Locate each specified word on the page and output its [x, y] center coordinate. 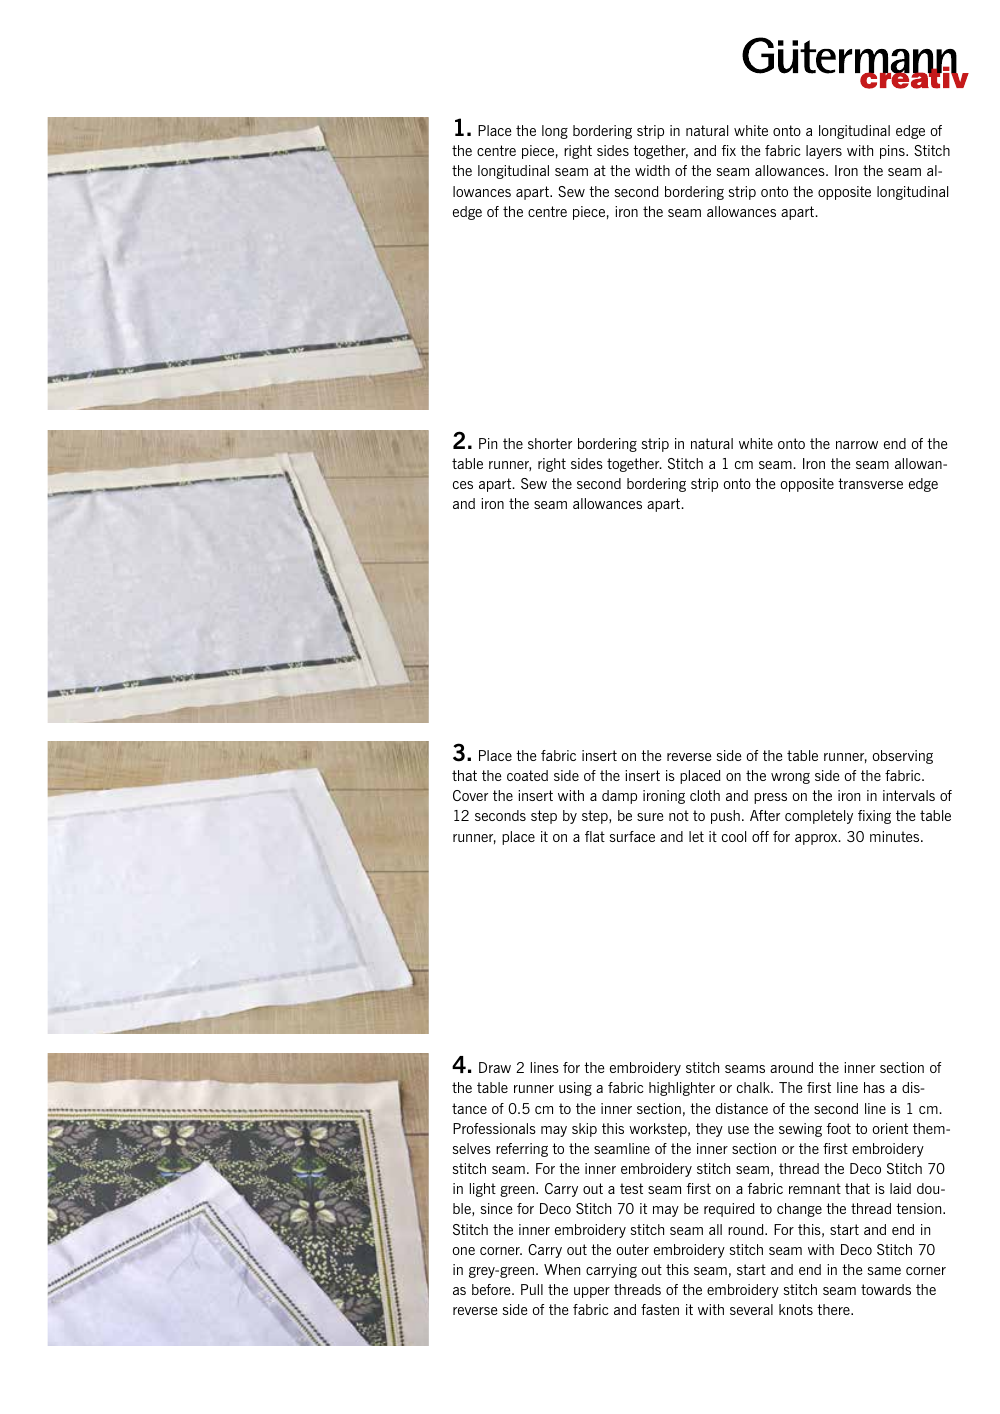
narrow [857, 445]
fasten [660, 1309]
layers [824, 152]
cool [734, 836]
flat [595, 836]
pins [893, 152]
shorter [550, 443]
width [652, 170]
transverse [870, 483]
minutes [896, 836]
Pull [532, 1289]
